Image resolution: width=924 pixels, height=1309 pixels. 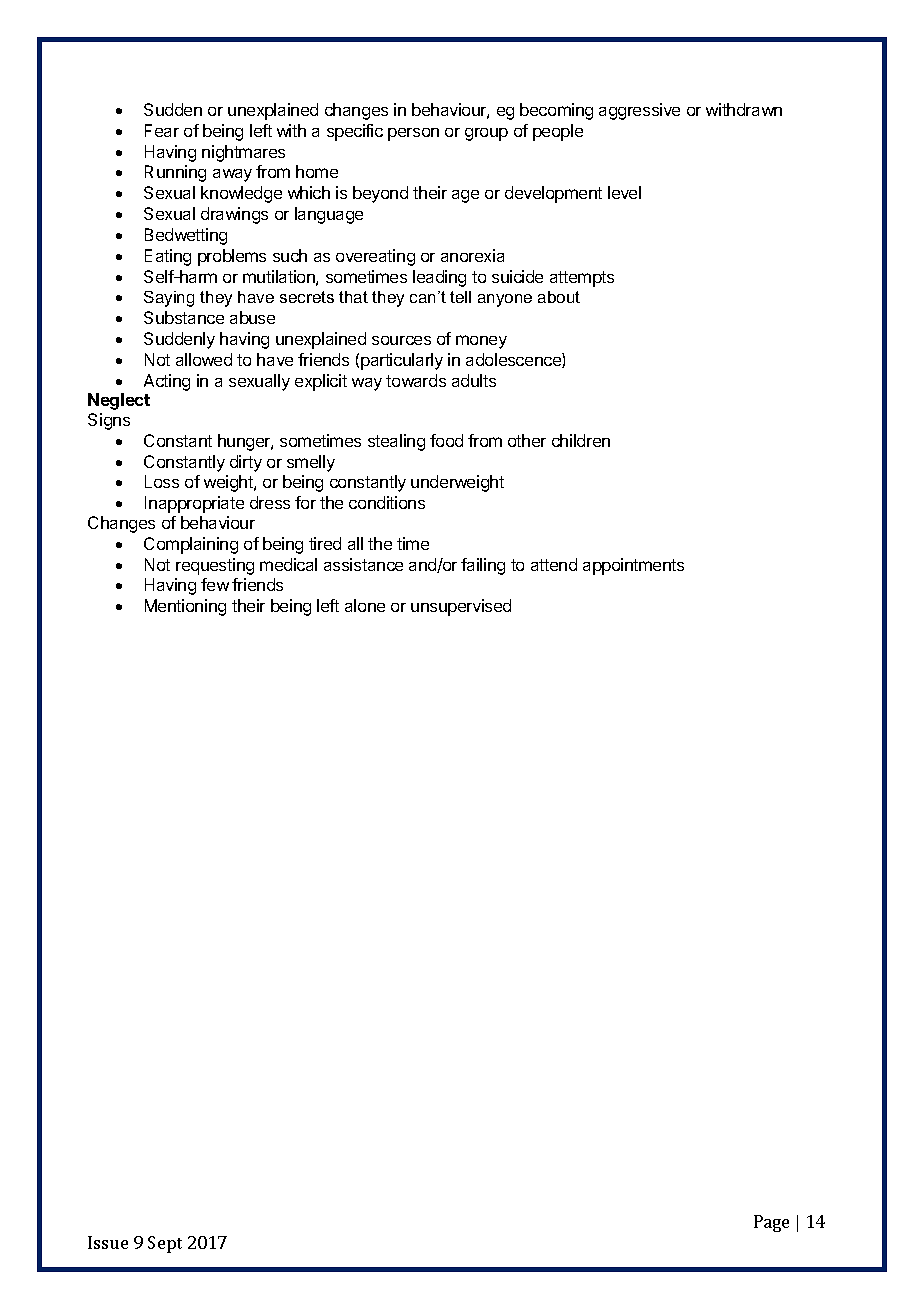 What do you see at coordinates (165, 1244) in the page?
I see `Sept` at bounding box center [165, 1244].
